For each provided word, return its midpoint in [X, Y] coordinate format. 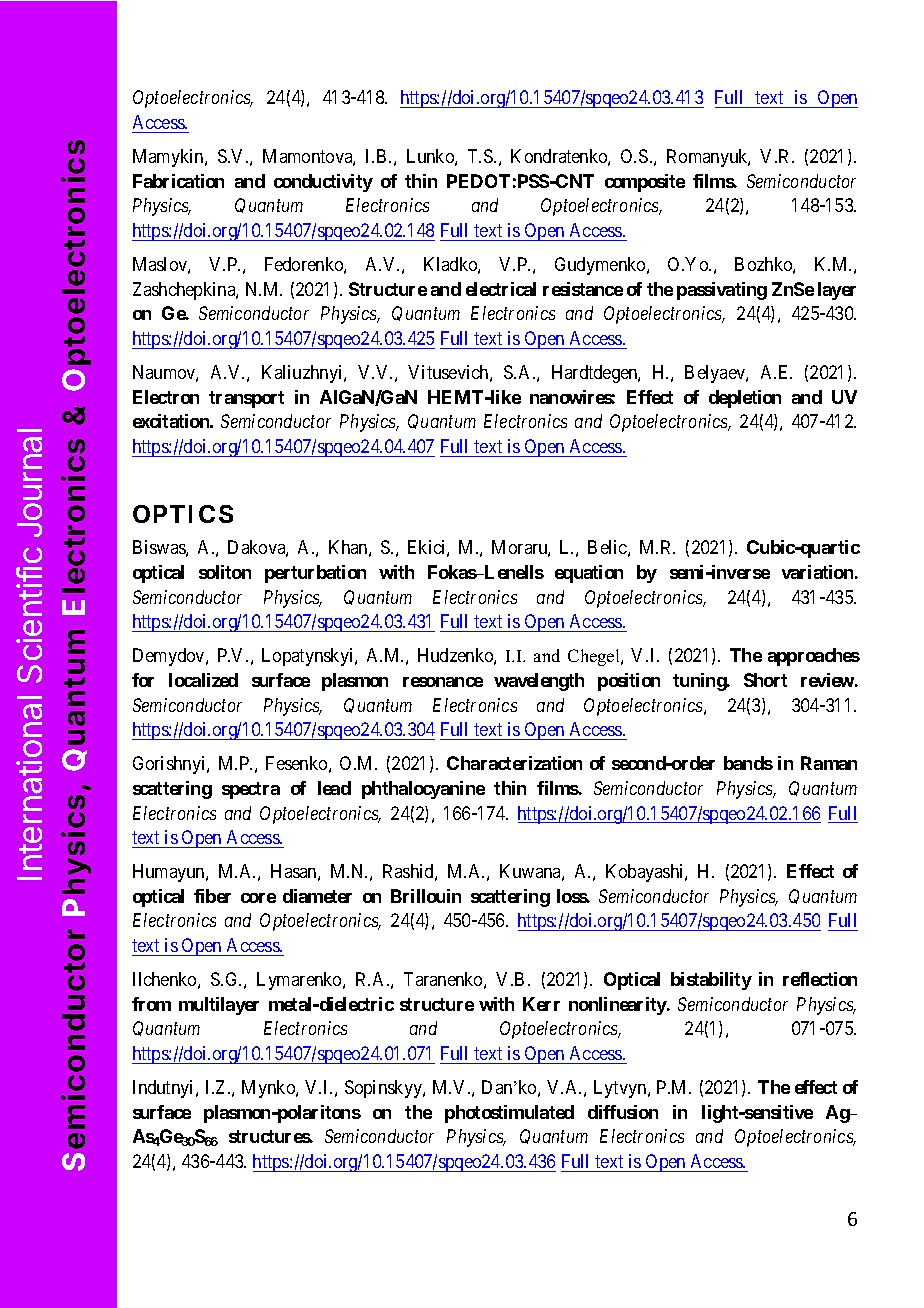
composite [645, 183]
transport [246, 399]
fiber [212, 896]
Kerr [541, 1004]
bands [748, 763]
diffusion [623, 1112]
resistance [583, 289]
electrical [501, 289]
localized [203, 680]
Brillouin [426, 896]
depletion [745, 399]
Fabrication [178, 181]
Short [765, 680]
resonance [443, 682]
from [151, 1004]
